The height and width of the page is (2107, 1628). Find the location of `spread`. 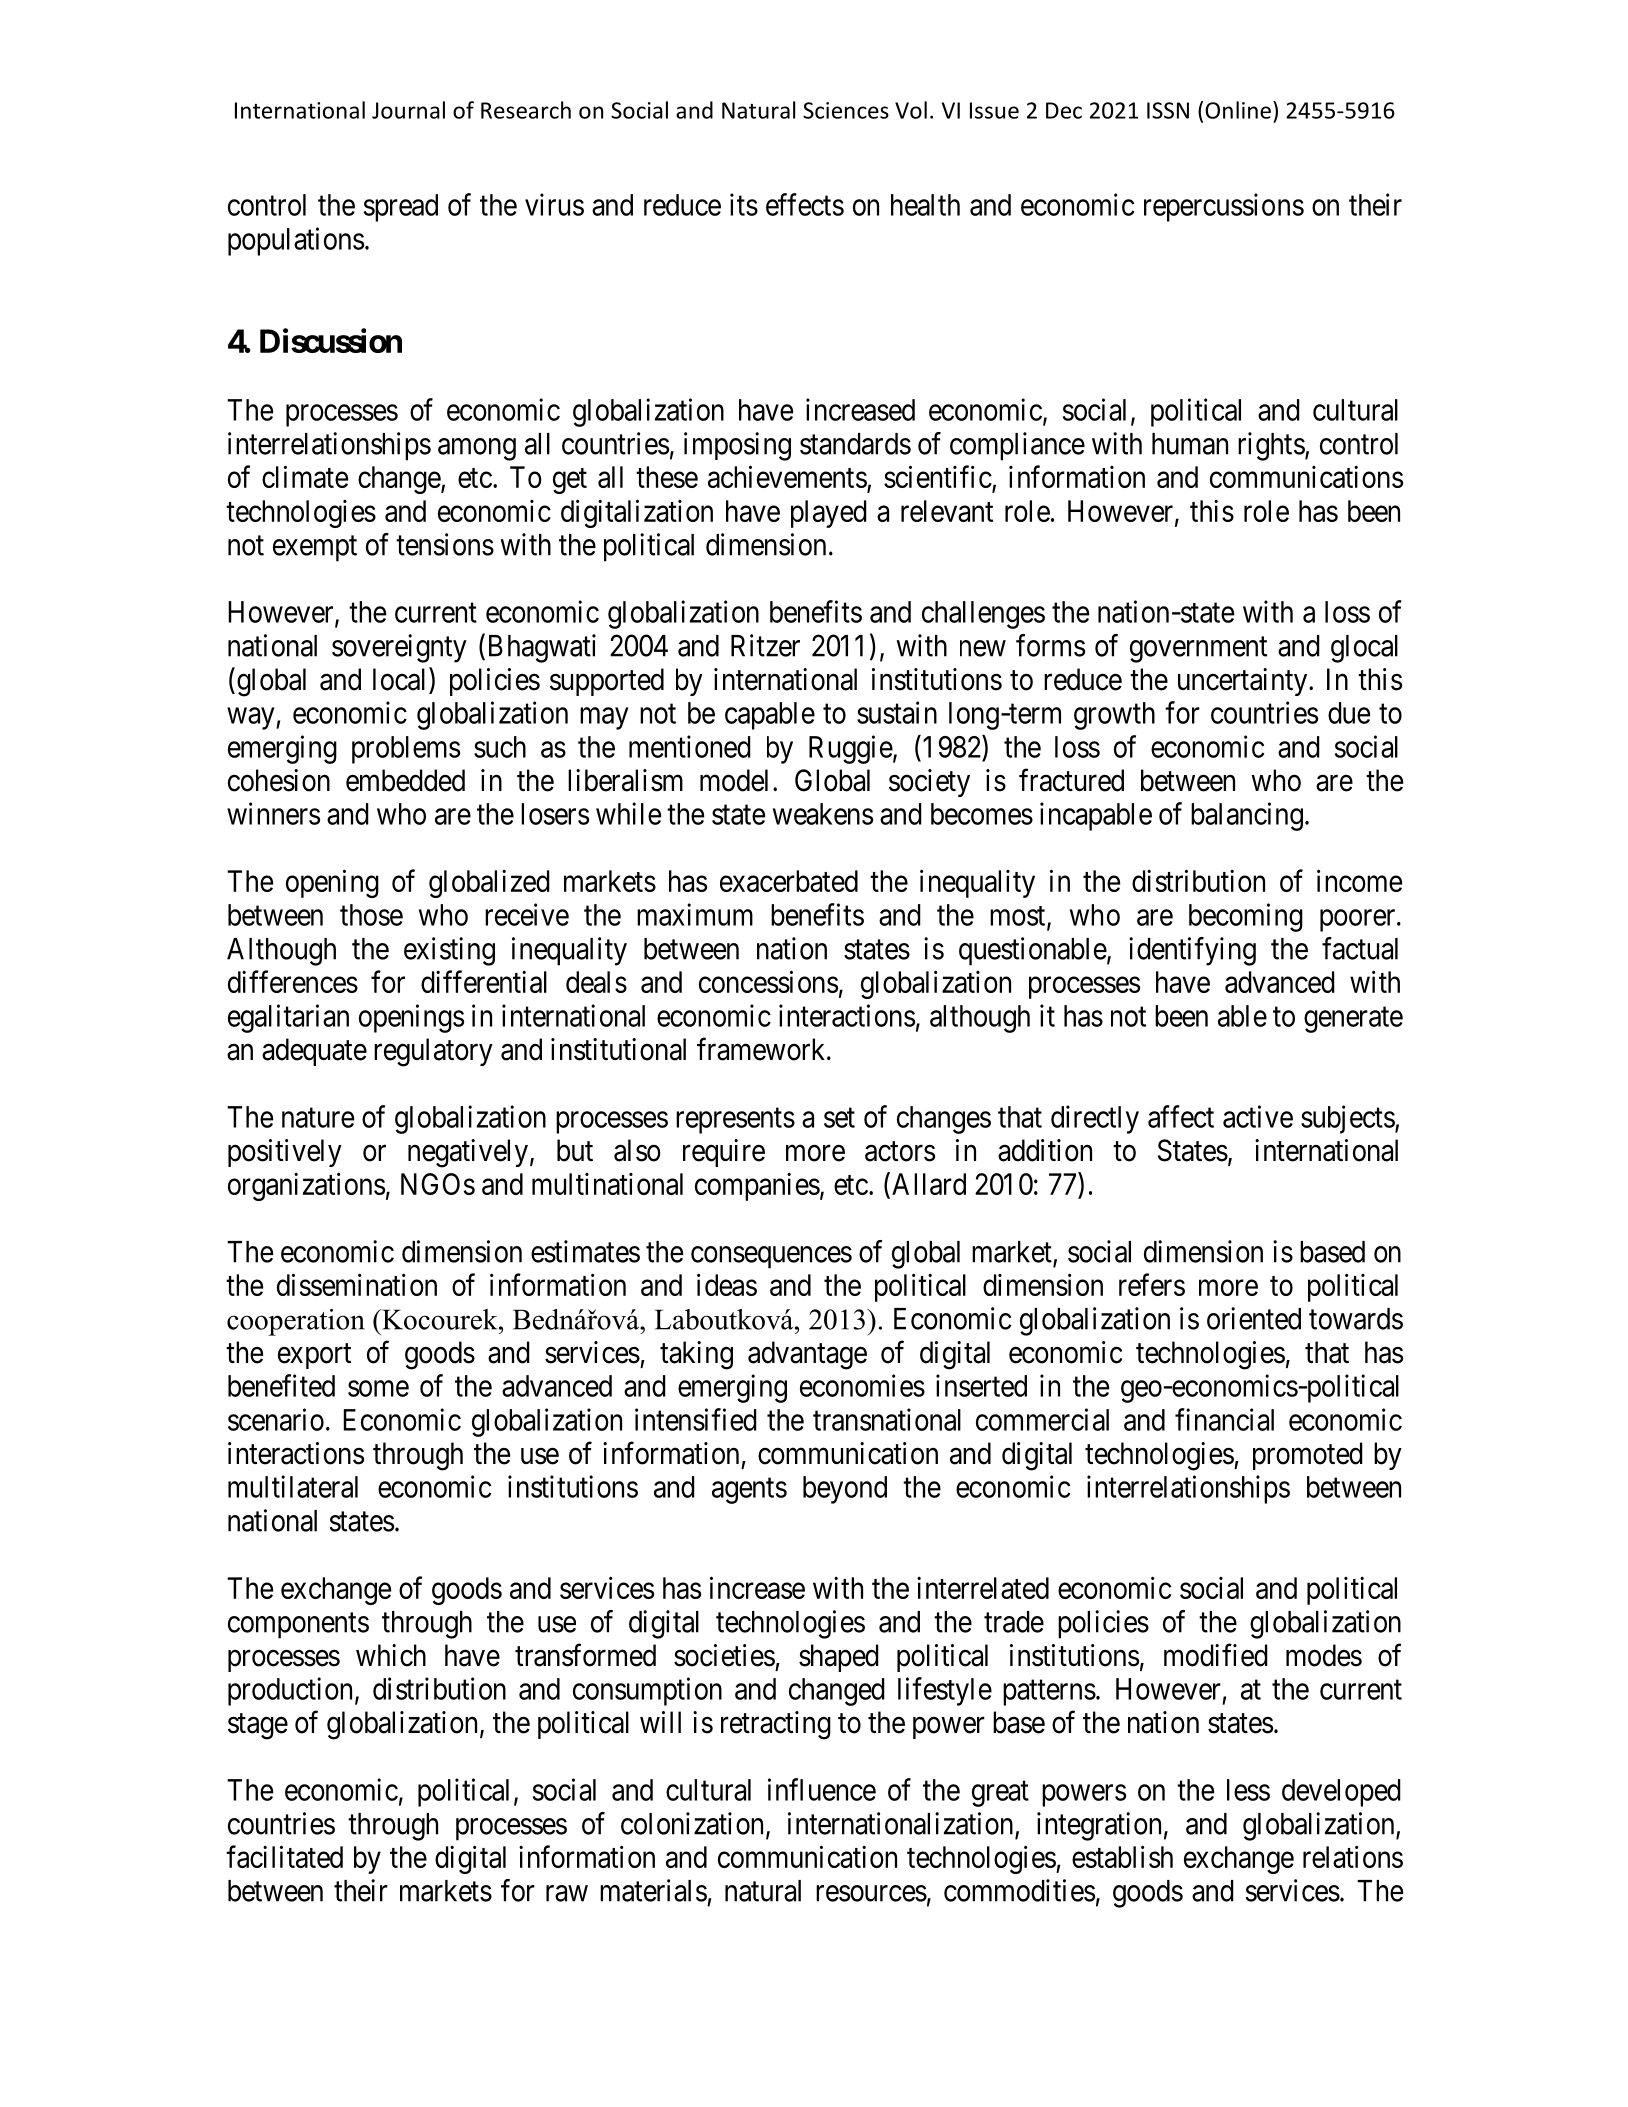

spread is located at coordinates (401, 208).
